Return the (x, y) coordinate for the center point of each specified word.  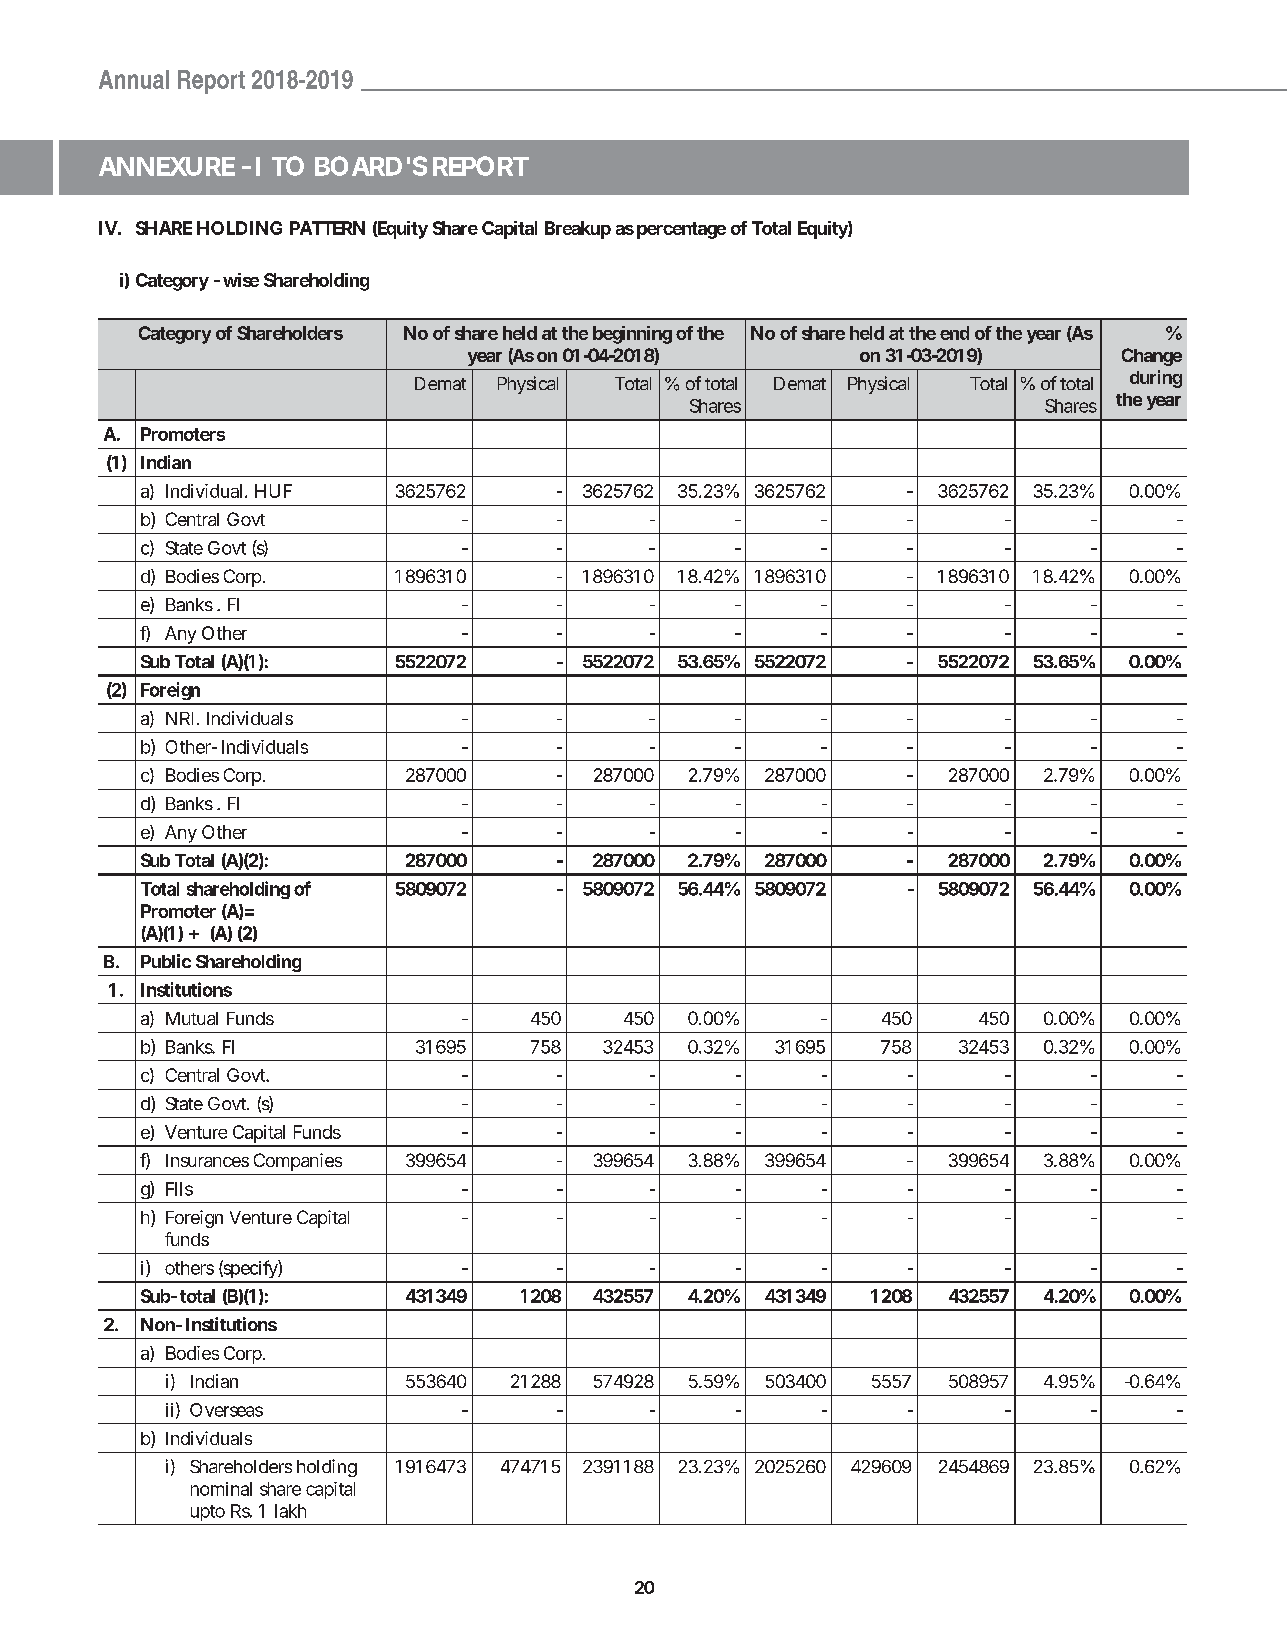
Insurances (207, 1160)
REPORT (479, 166)
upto (208, 1513)
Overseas (226, 1410)
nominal (221, 1489)
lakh (290, 1511)
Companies (298, 1162)
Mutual (192, 1018)
